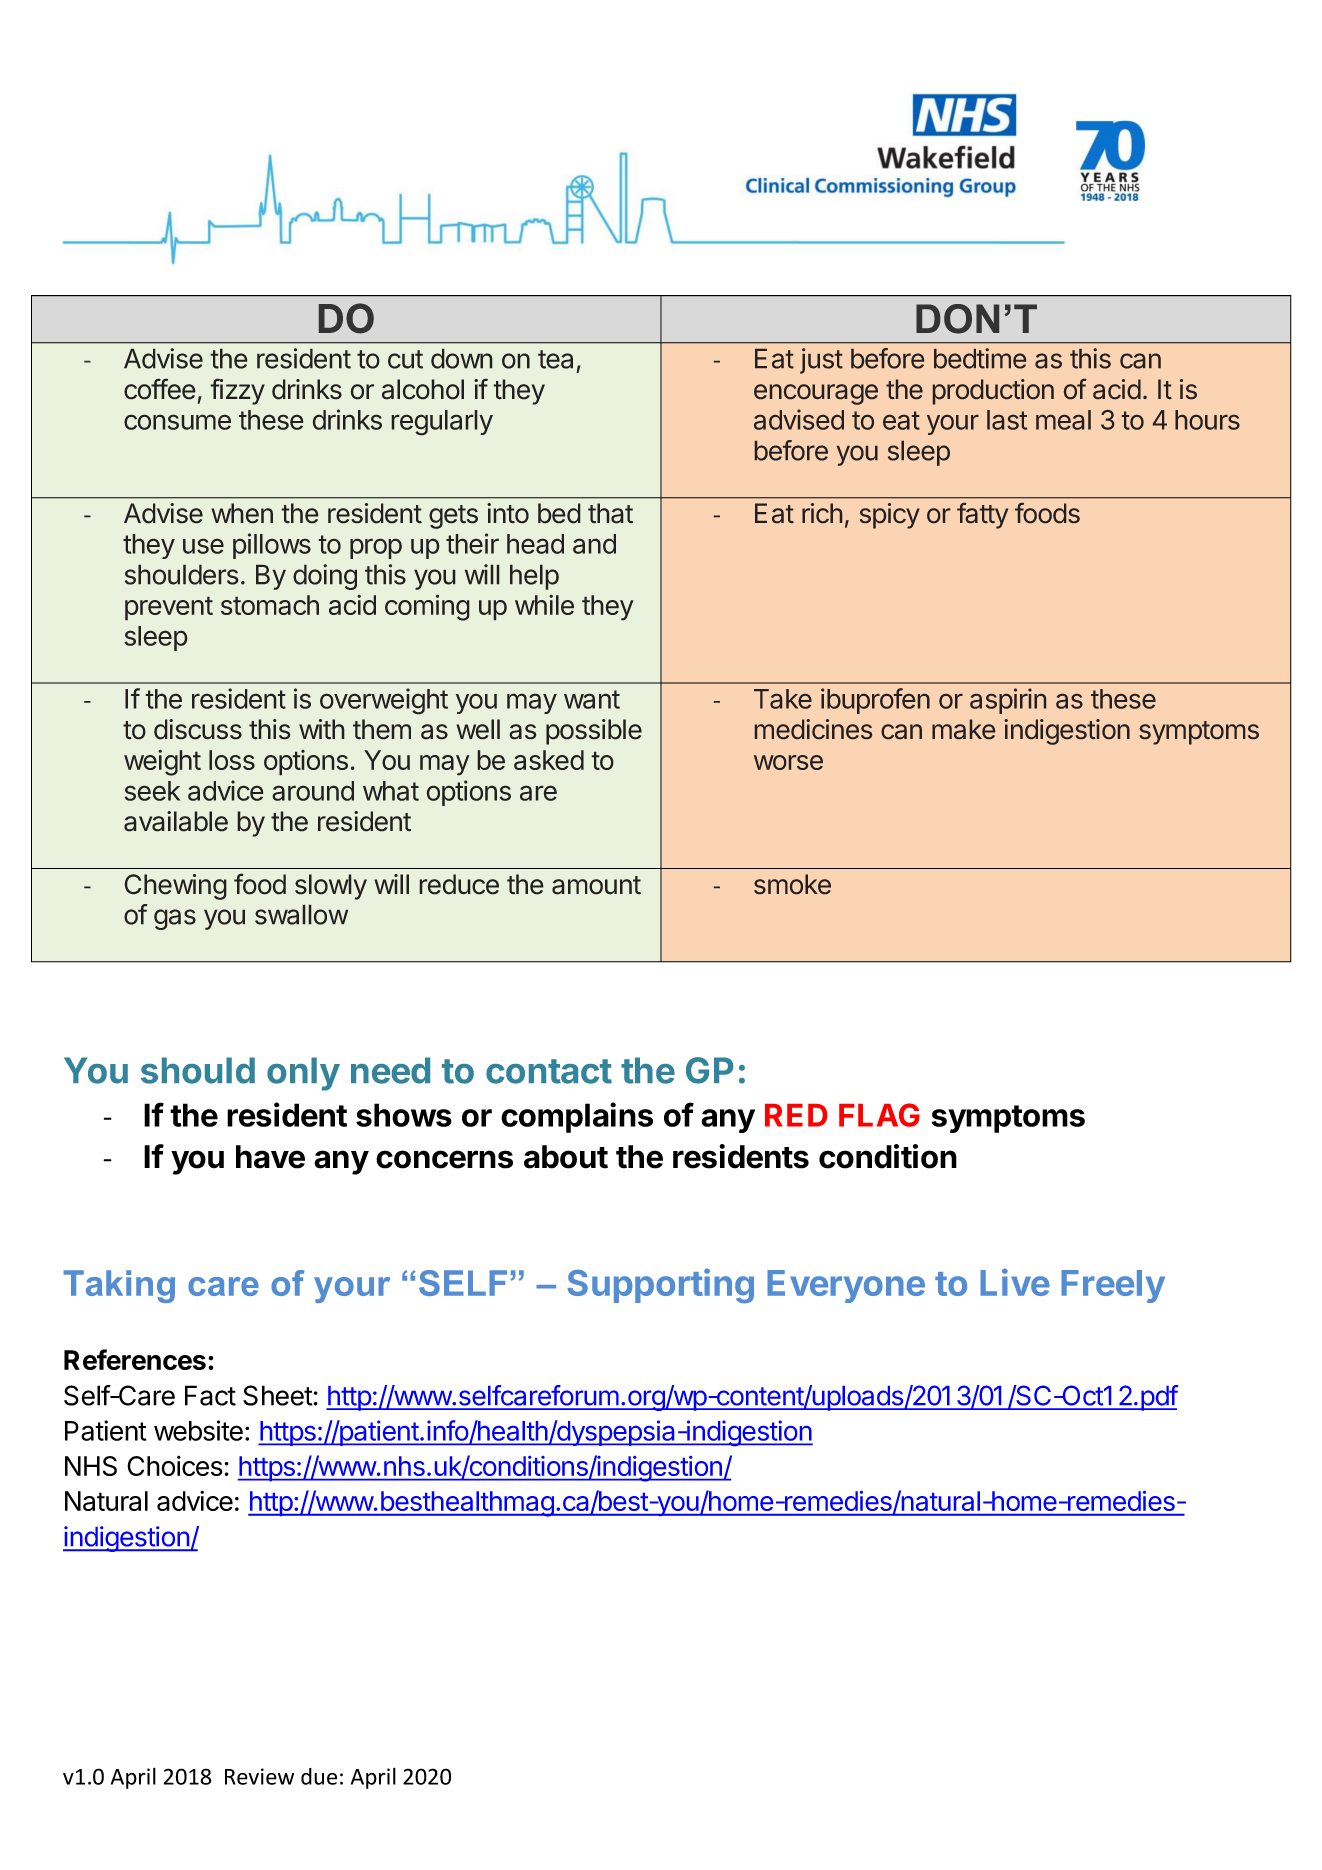 The image size is (1322, 1870). I want to click on tea, so click(555, 359).
